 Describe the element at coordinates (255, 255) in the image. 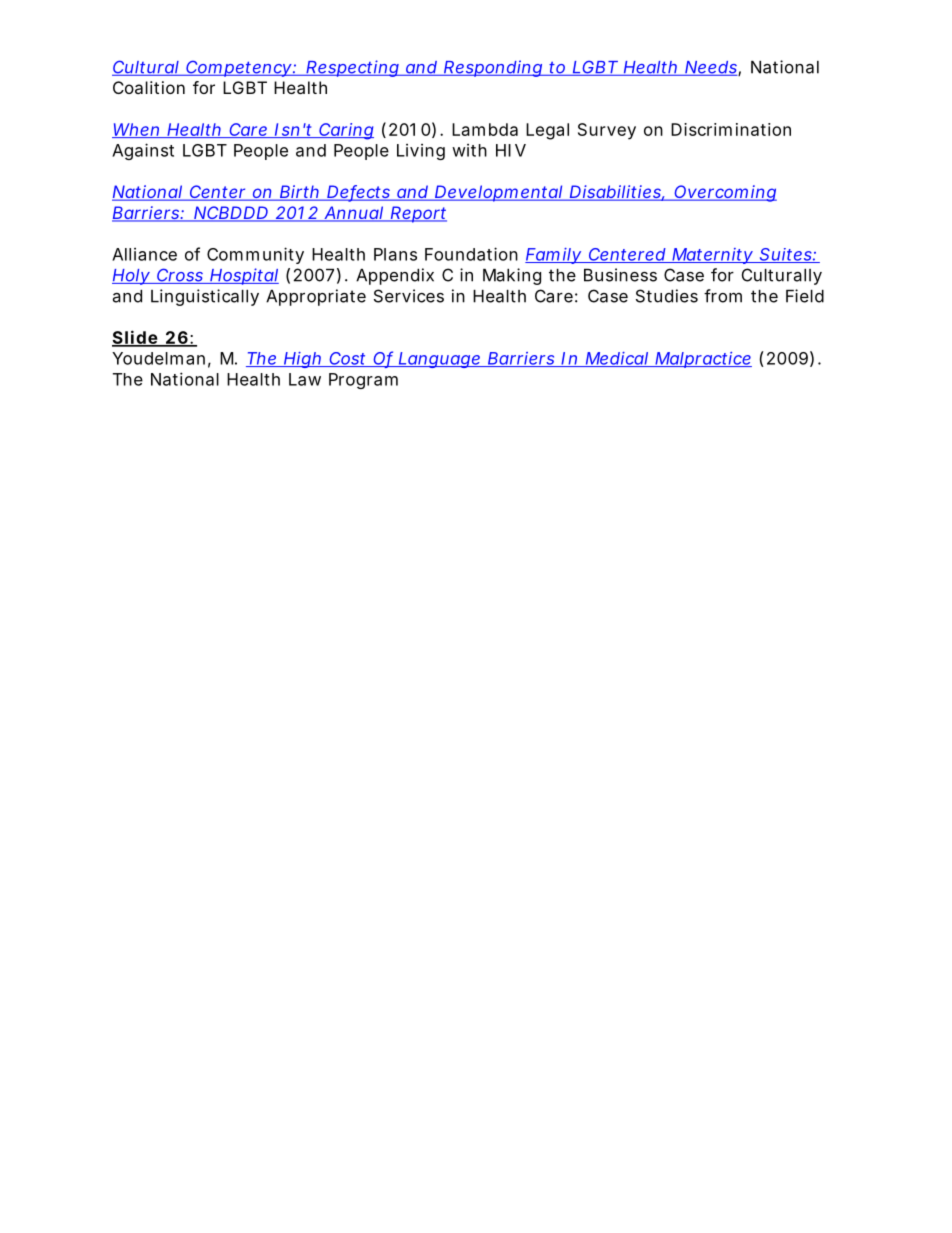

I see `Community` at that location.
